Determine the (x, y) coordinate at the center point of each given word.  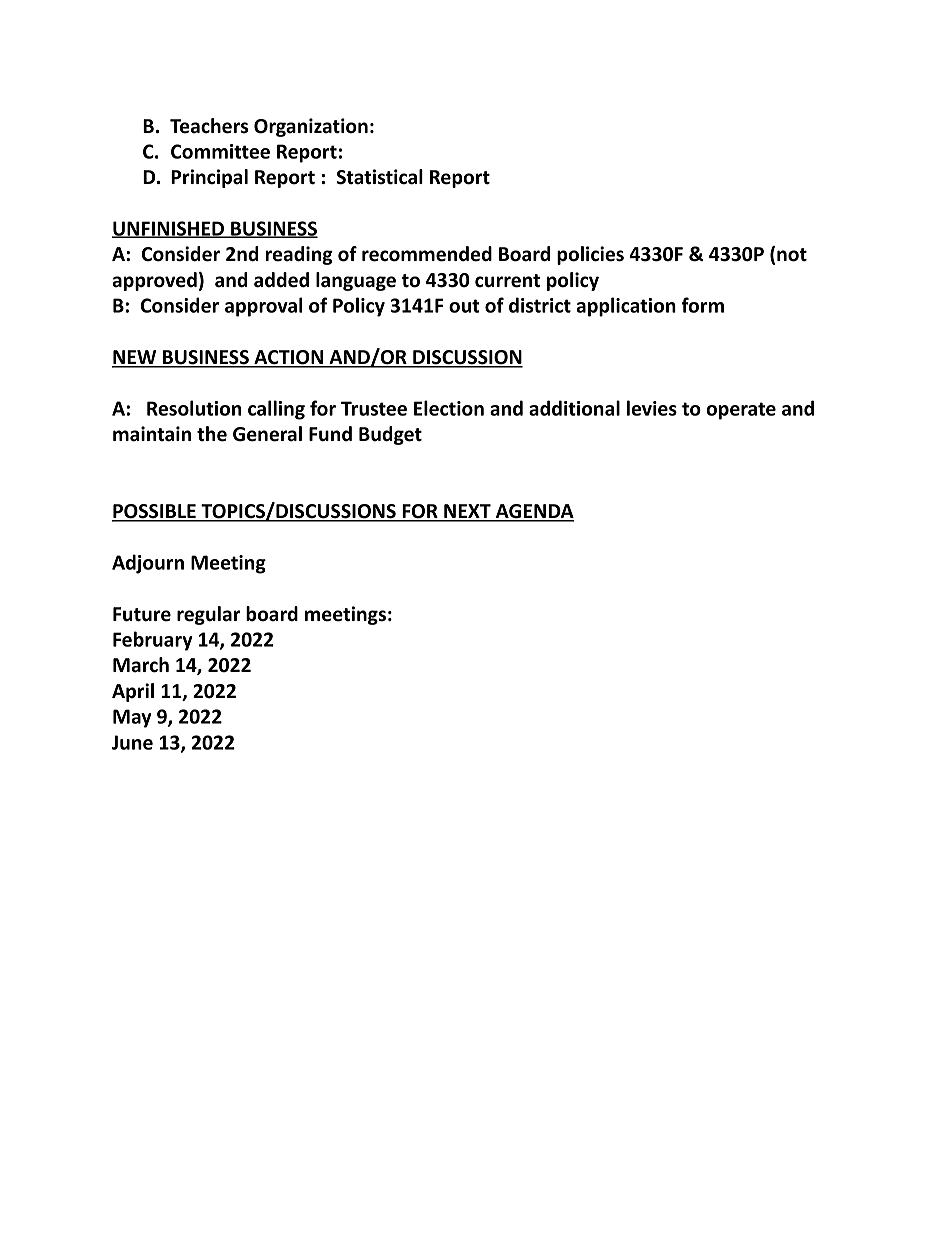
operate (741, 411)
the (212, 434)
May (132, 718)
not (792, 255)
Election (449, 408)
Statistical (380, 177)
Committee (220, 151)
